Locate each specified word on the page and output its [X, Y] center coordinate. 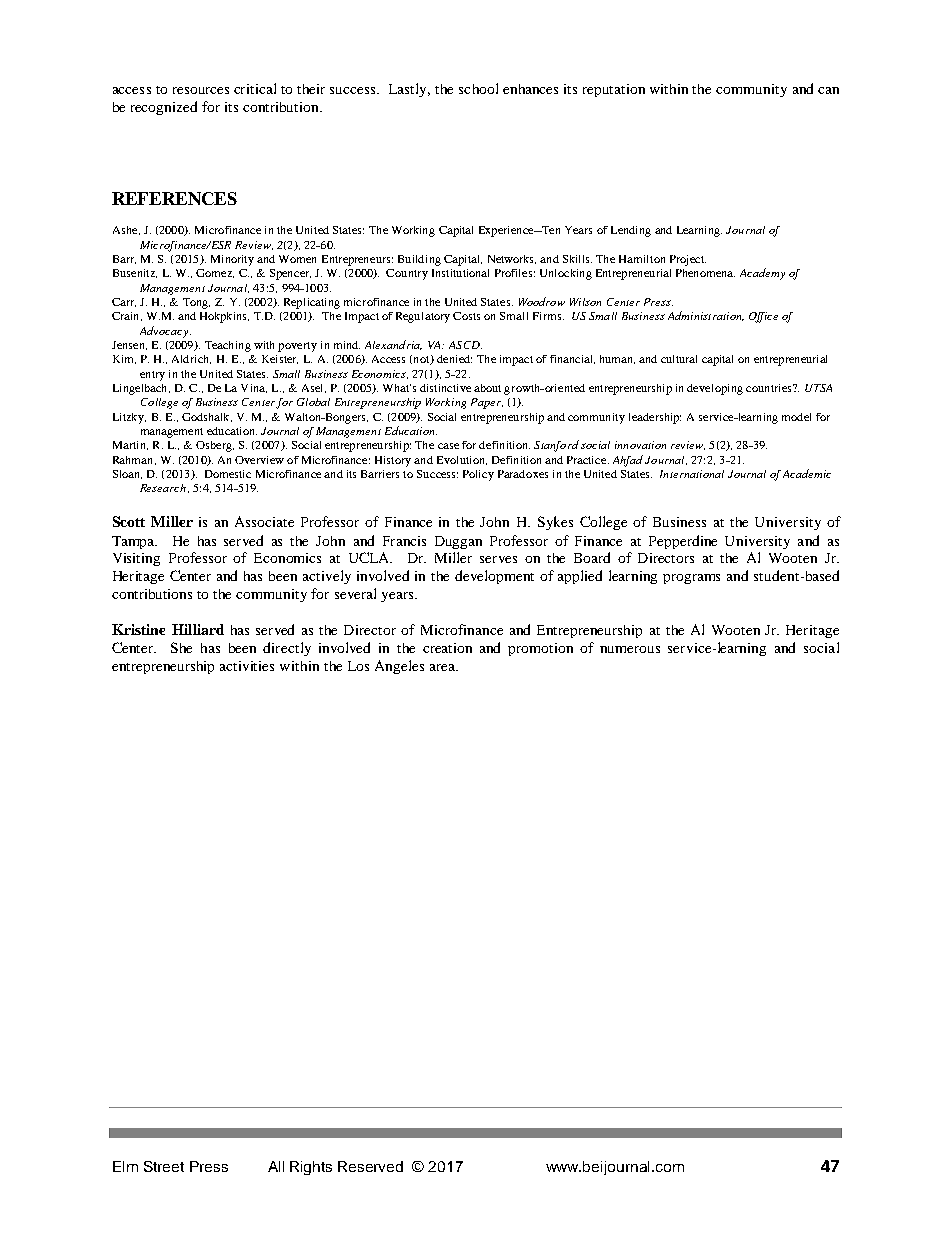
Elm [125, 1166]
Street [164, 1166]
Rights [311, 1168]
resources [201, 90]
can [828, 90]
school [478, 88]
